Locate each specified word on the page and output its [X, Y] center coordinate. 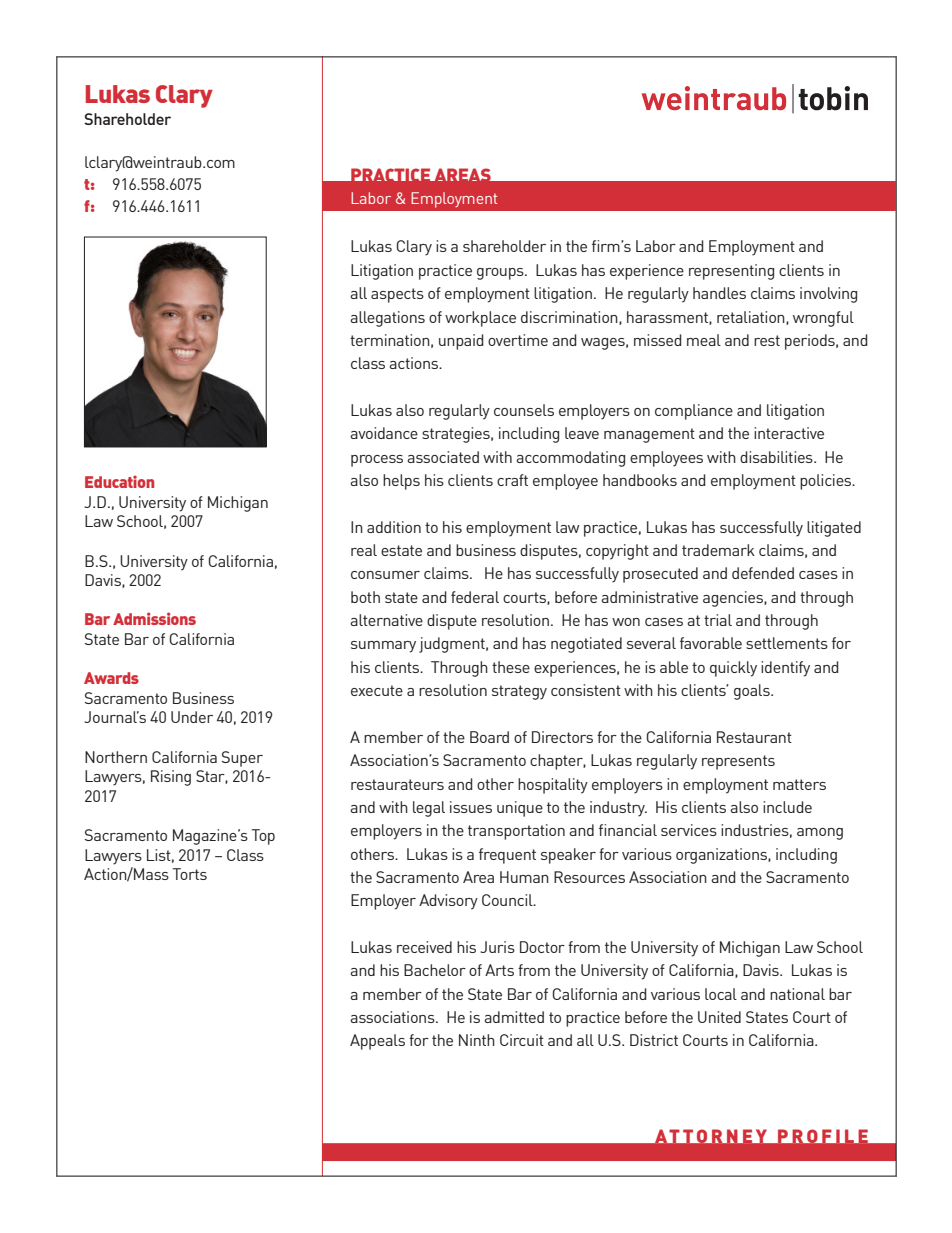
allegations [387, 319]
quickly [733, 669]
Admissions [154, 618]
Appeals [377, 1042]
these [511, 667]
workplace [480, 319]
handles [719, 293]
